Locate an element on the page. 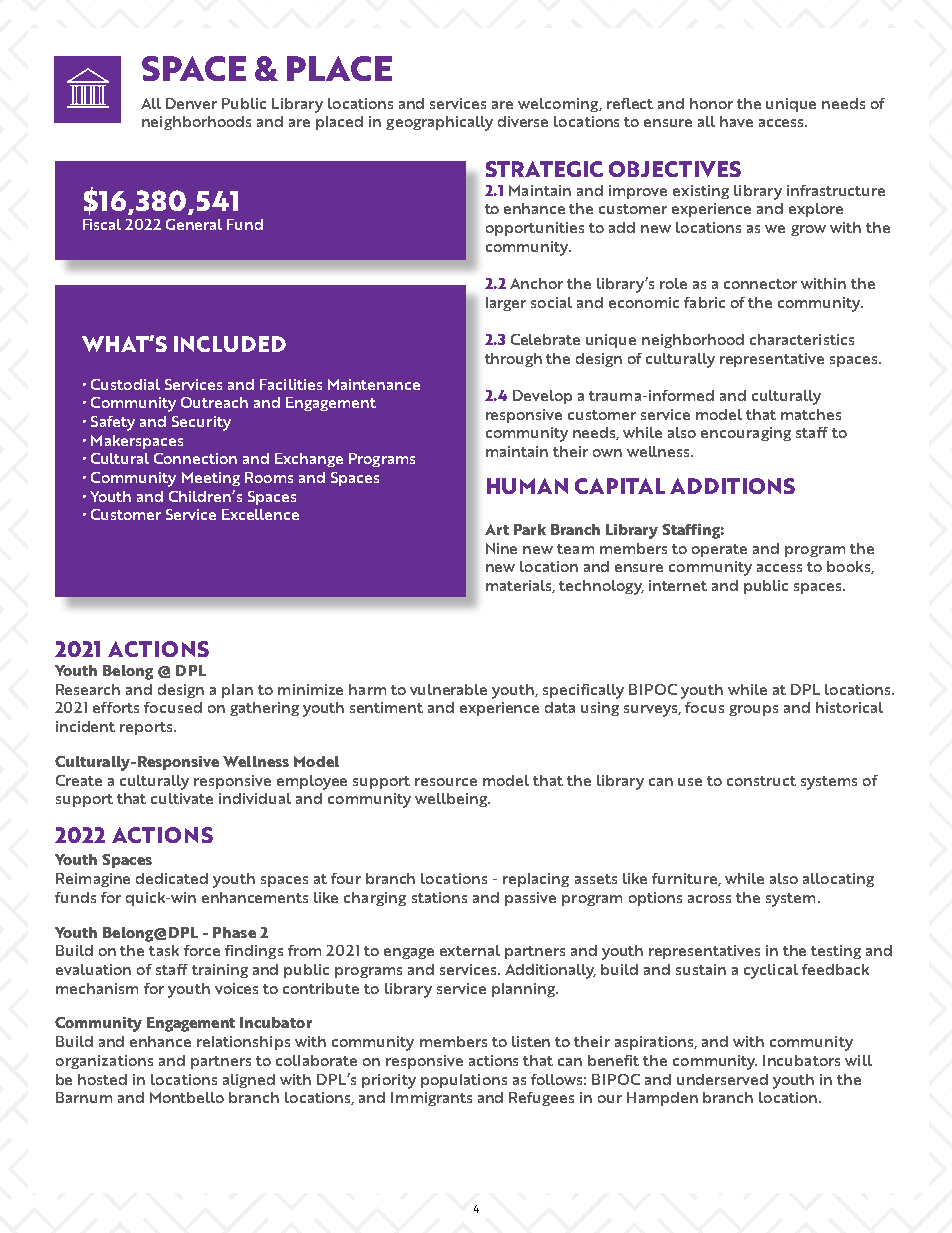 Image resolution: width=952 pixels, height=1233 pixels. Excellence is located at coordinates (260, 514).
